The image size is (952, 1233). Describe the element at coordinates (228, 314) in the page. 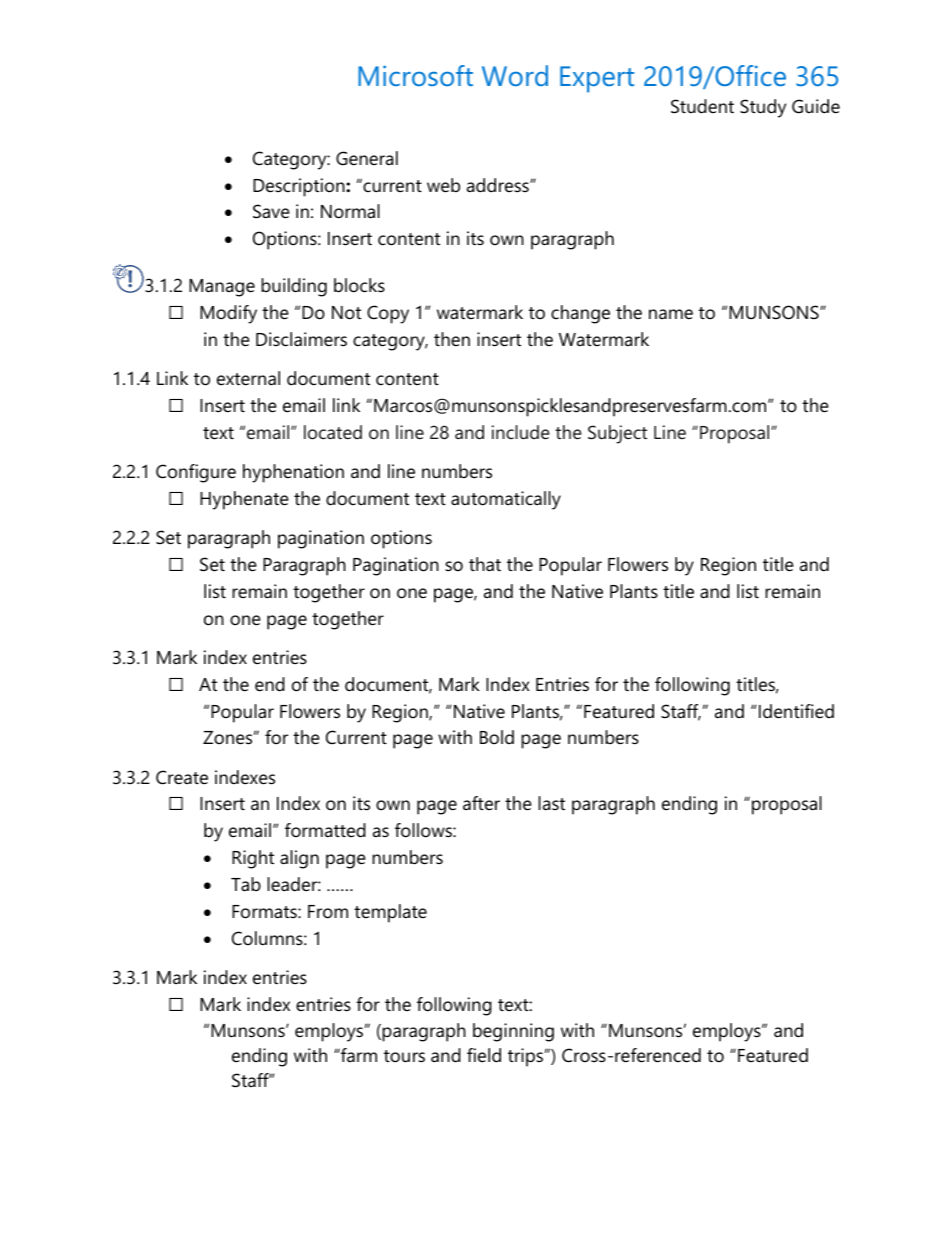

I see `Modify` at that location.
